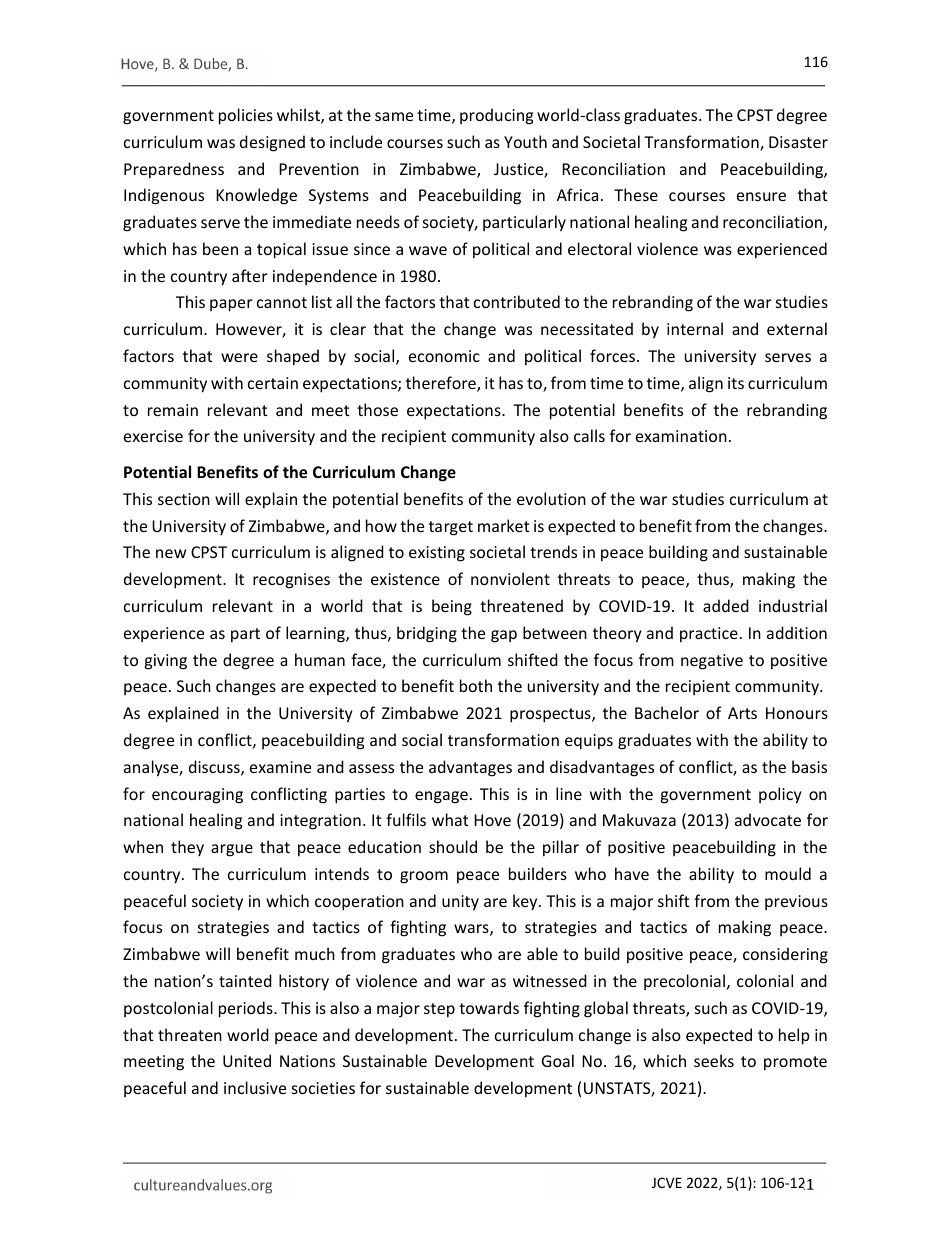 This document has height=1233, width=952. What do you see at coordinates (496, 116) in the document?
I see `producing` at bounding box center [496, 116].
